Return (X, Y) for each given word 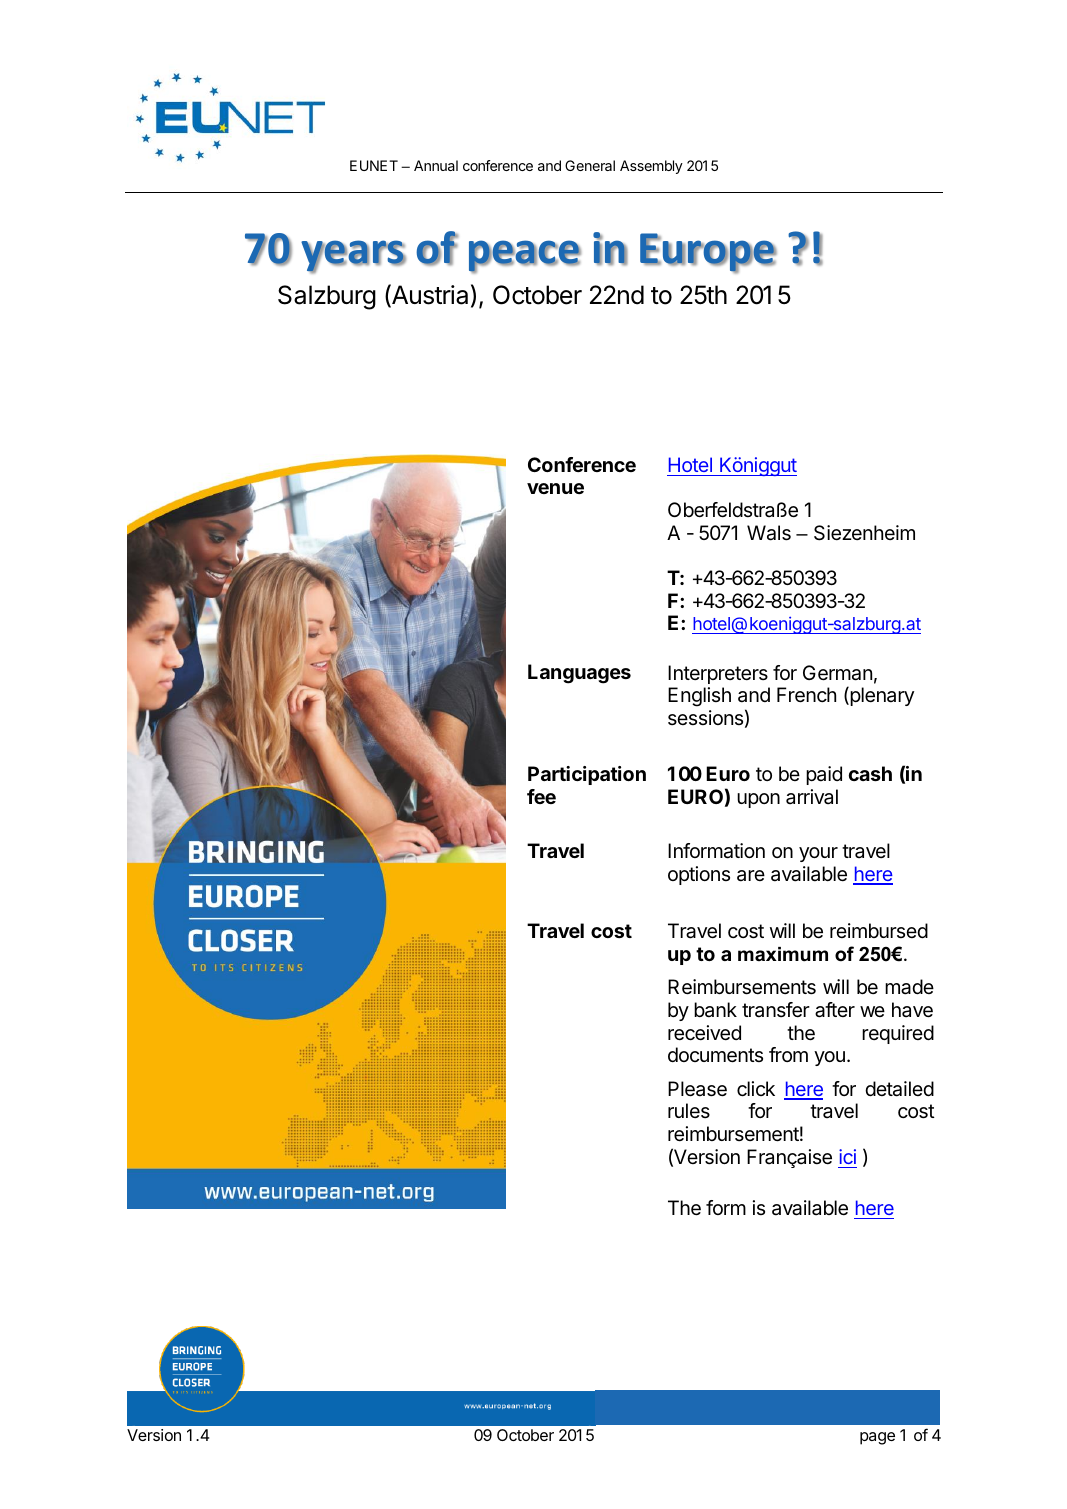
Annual (436, 165)
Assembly (651, 167)
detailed (899, 1089)
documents (715, 1055)
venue (555, 488)
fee (541, 796)
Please (697, 1089)
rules (689, 1110)
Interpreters (718, 674)
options (699, 875)
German (837, 673)
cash (870, 773)
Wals (769, 533)
